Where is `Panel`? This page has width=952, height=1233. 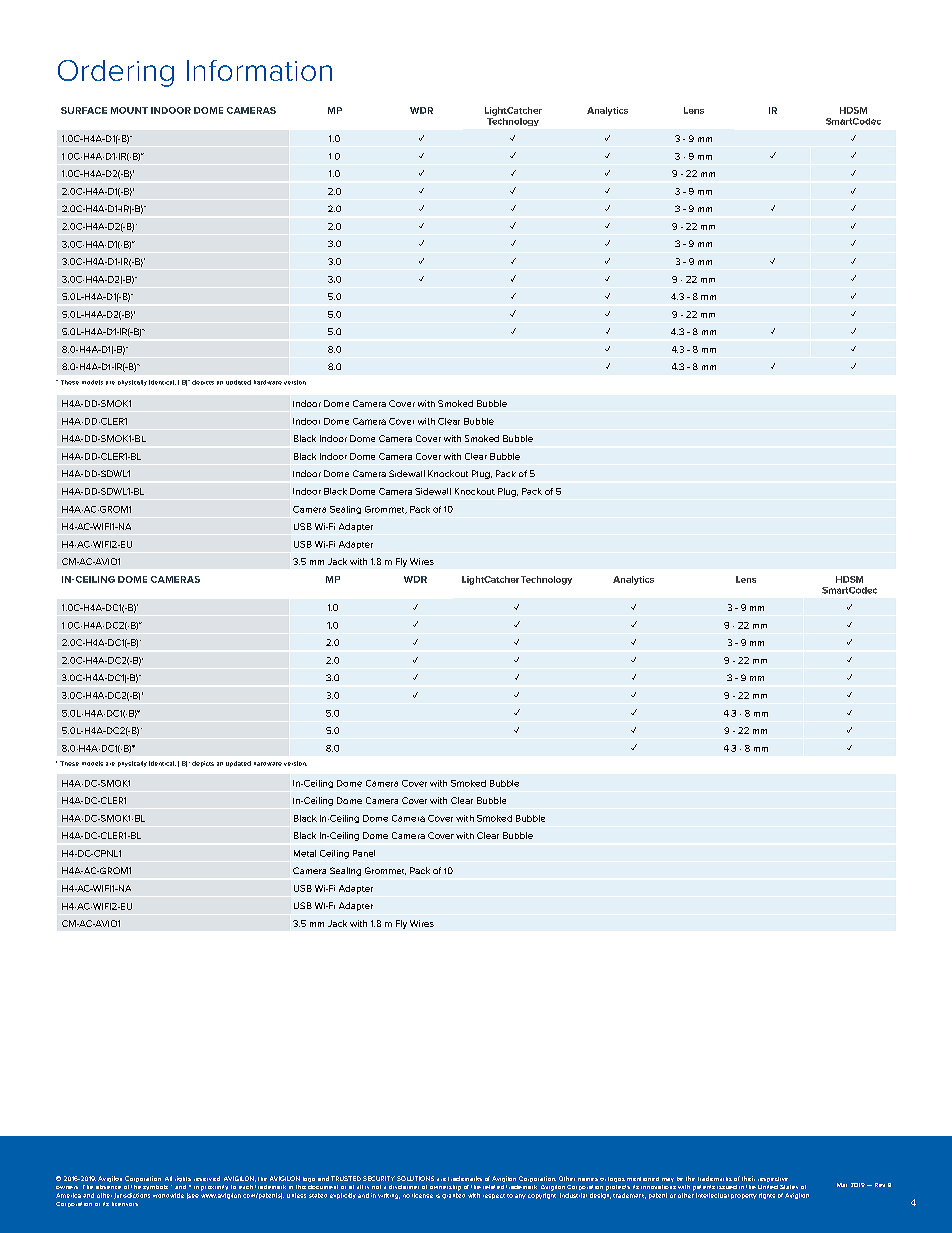 Panel is located at coordinates (364, 853).
